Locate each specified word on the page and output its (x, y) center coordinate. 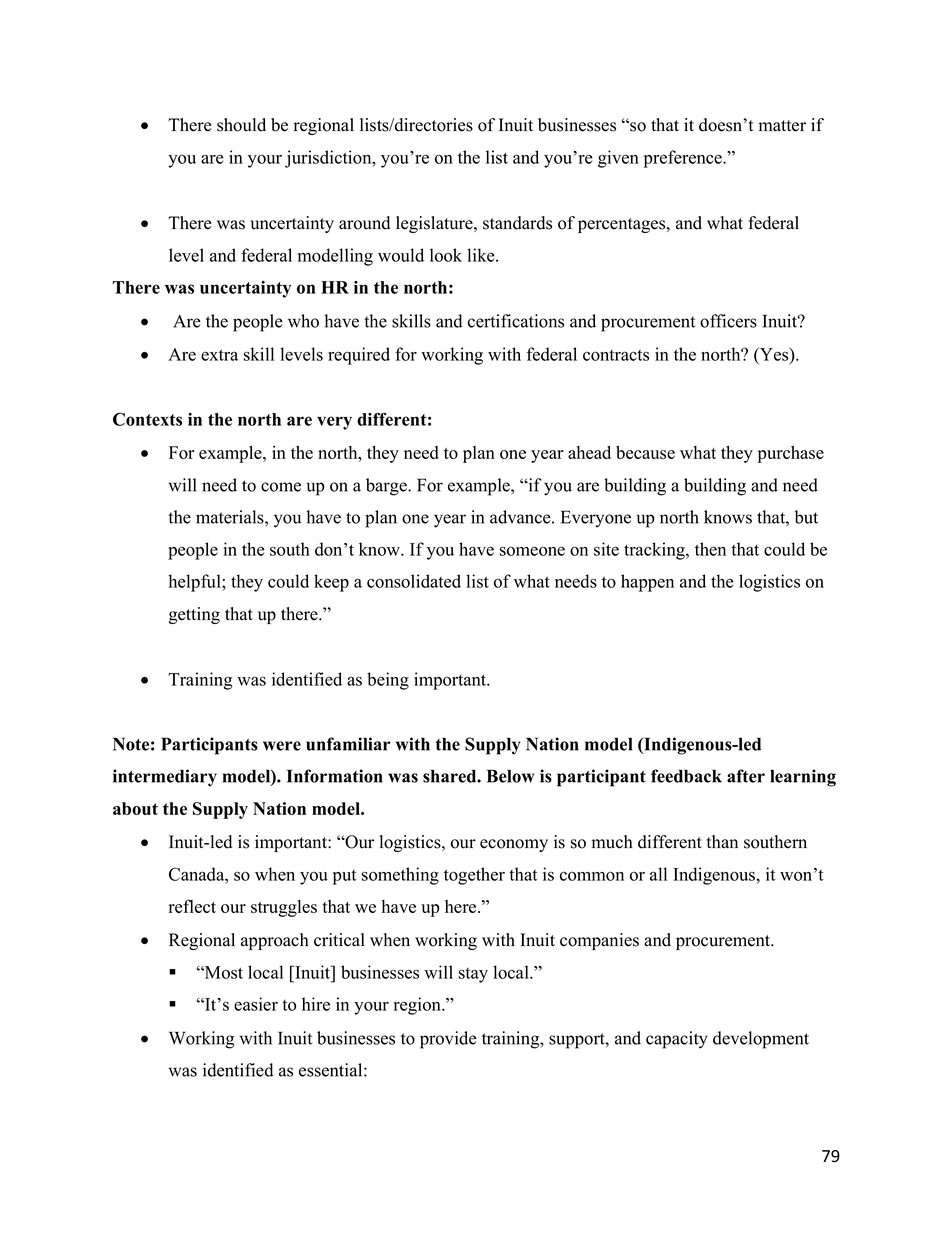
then (710, 549)
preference (684, 159)
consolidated (414, 581)
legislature (435, 224)
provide (448, 1040)
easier (256, 1004)
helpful (195, 583)
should (241, 125)
